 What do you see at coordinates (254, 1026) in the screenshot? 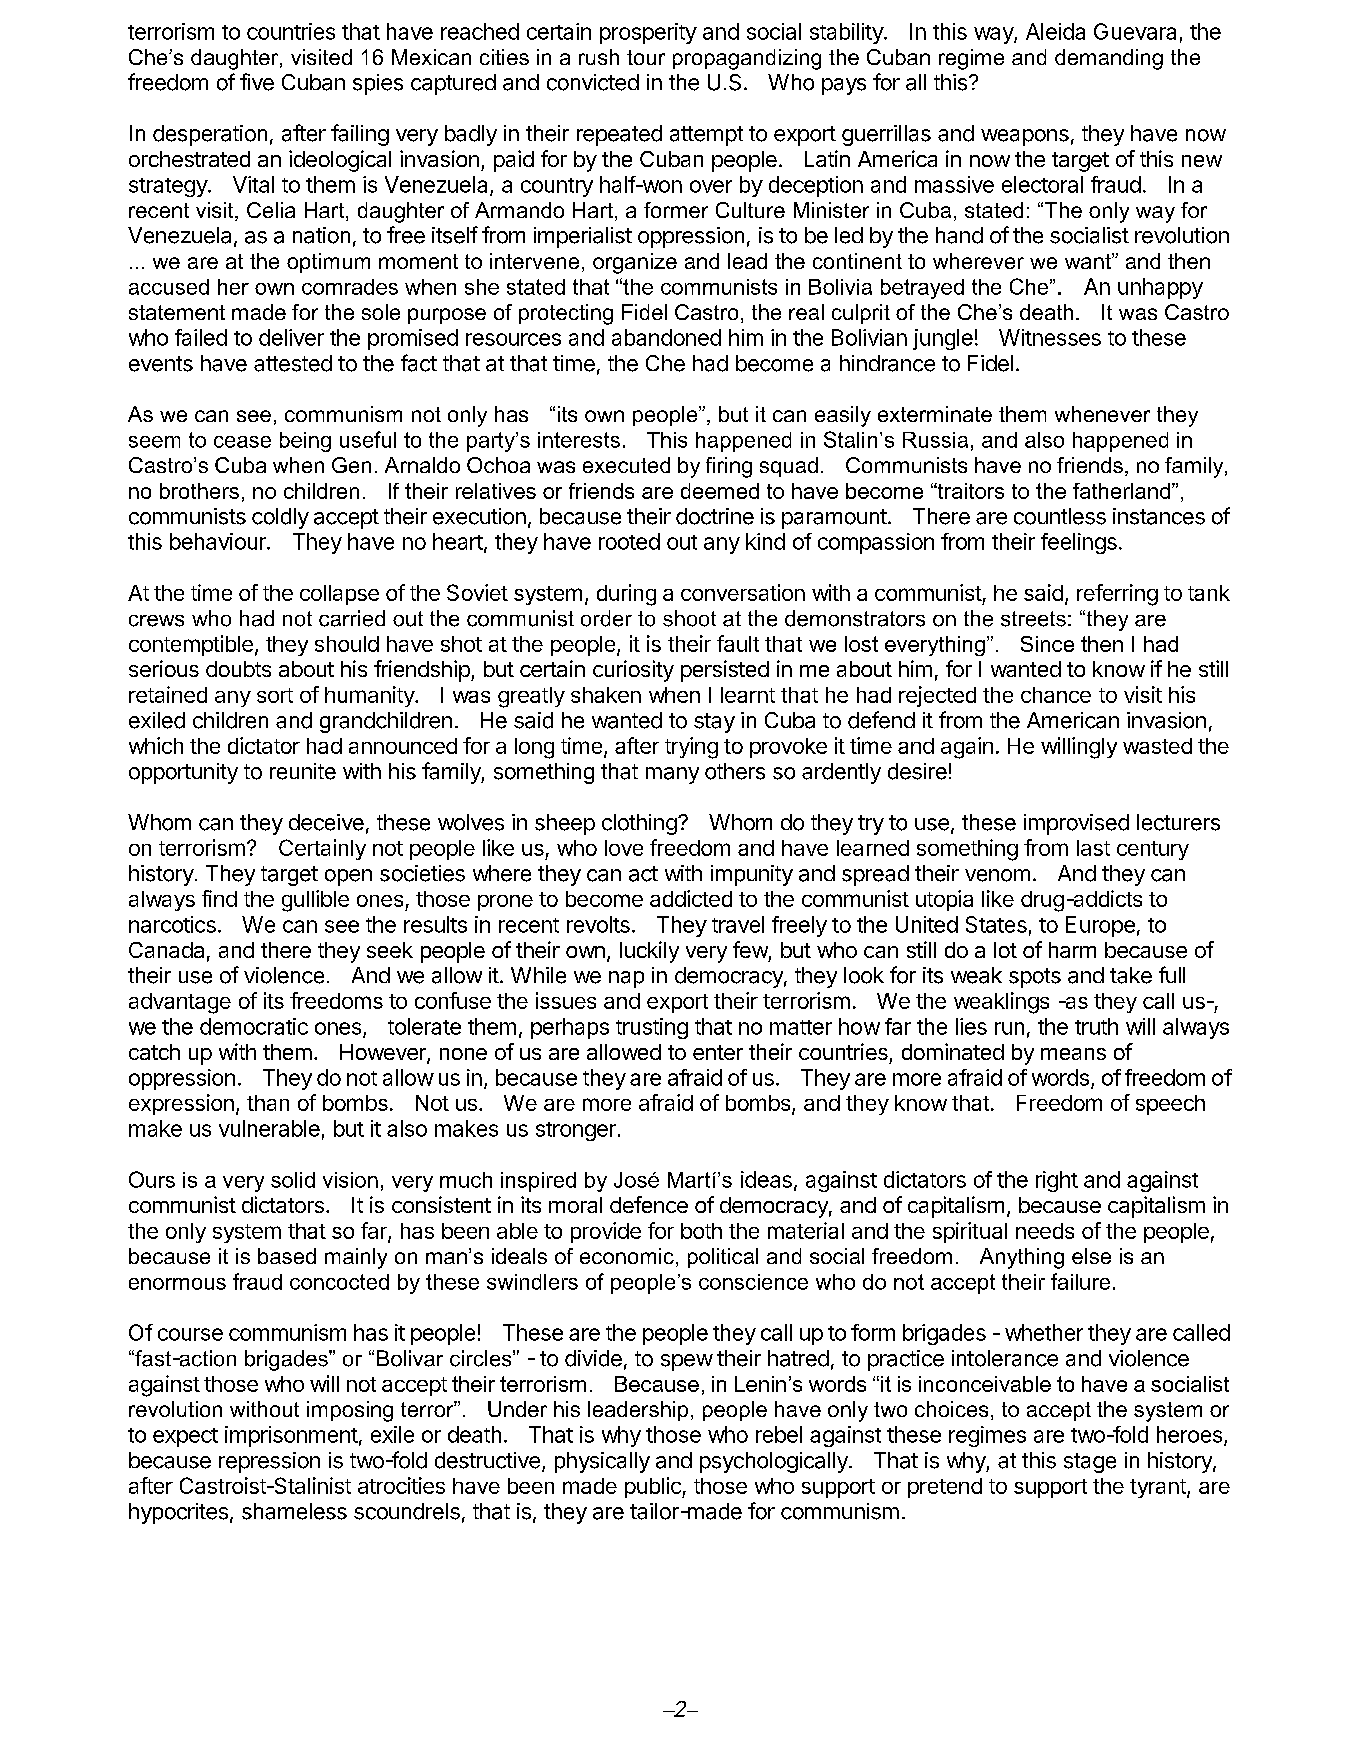
I see `democratic` at bounding box center [254, 1026].
